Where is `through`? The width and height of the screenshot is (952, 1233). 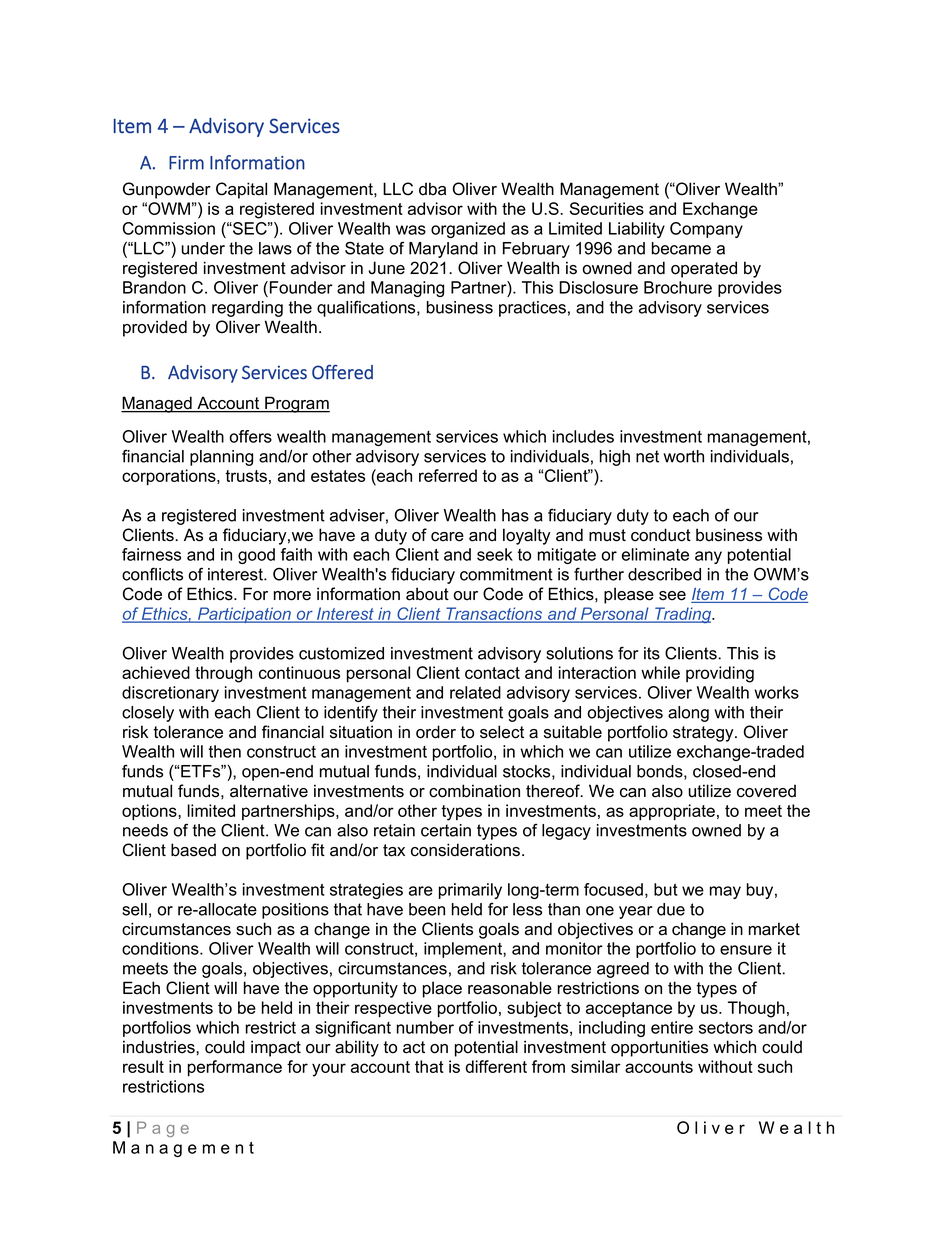
through is located at coordinates (223, 674).
